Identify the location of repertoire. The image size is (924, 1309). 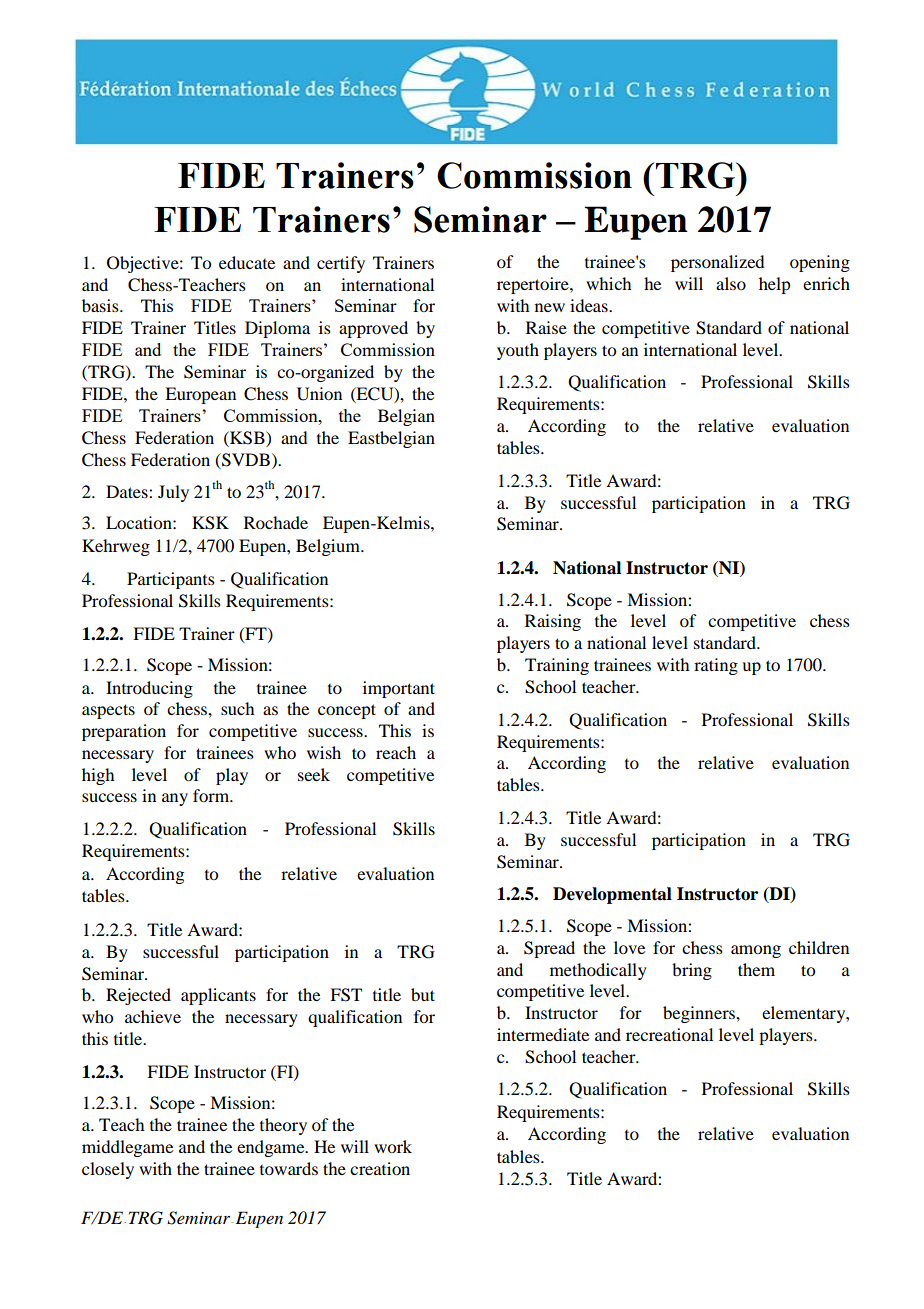
(534, 285).
